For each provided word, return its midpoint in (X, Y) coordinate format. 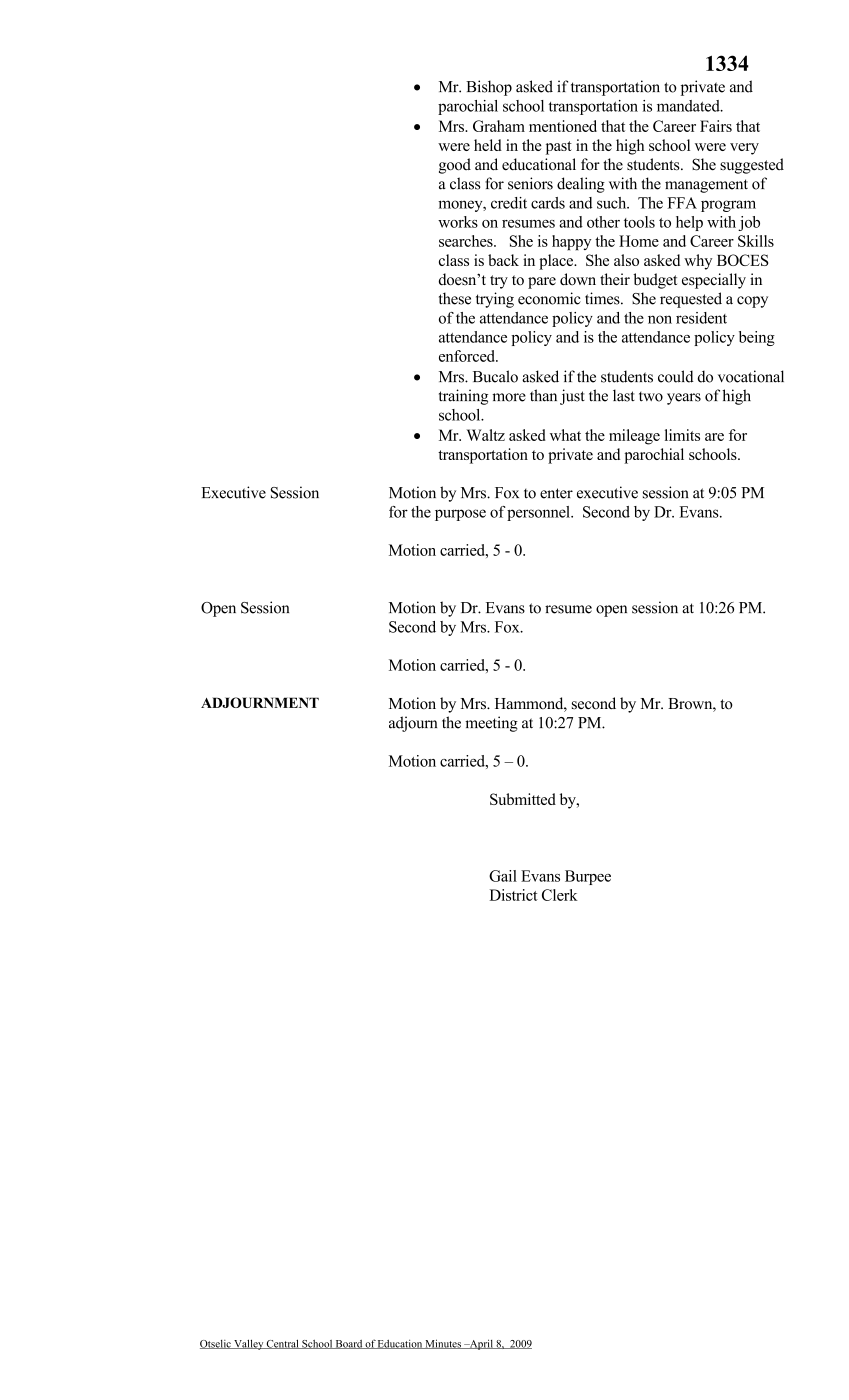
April (481, 1344)
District (514, 895)
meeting (491, 724)
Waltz (486, 435)
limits (682, 435)
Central (283, 1344)
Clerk (560, 895)
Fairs (716, 126)
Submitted (523, 799)
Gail (503, 876)
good (455, 166)
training (463, 397)
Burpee (588, 877)
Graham (499, 126)
